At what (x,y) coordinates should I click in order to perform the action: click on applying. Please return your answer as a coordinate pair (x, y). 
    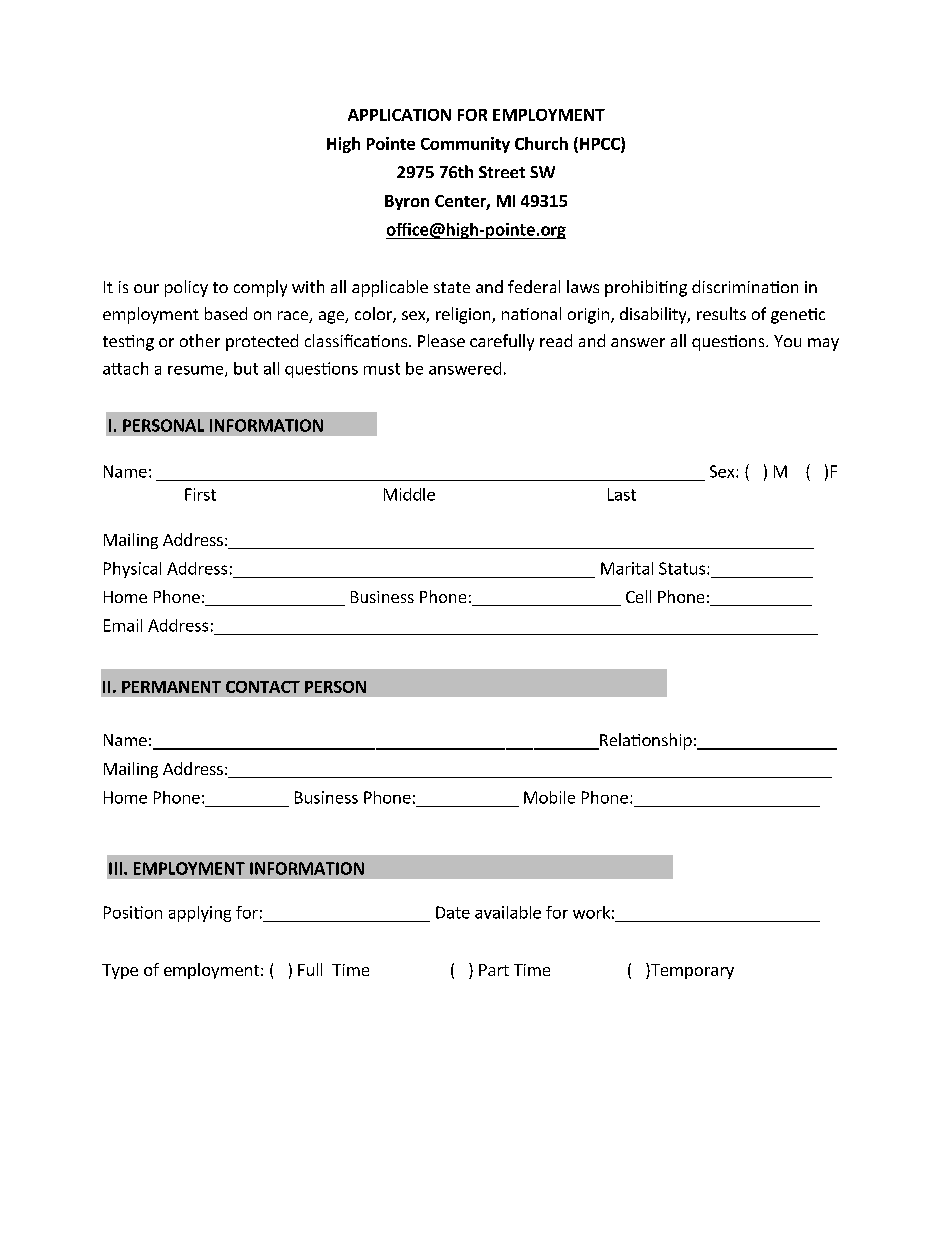
    Looking at the image, I should click on (200, 914).
